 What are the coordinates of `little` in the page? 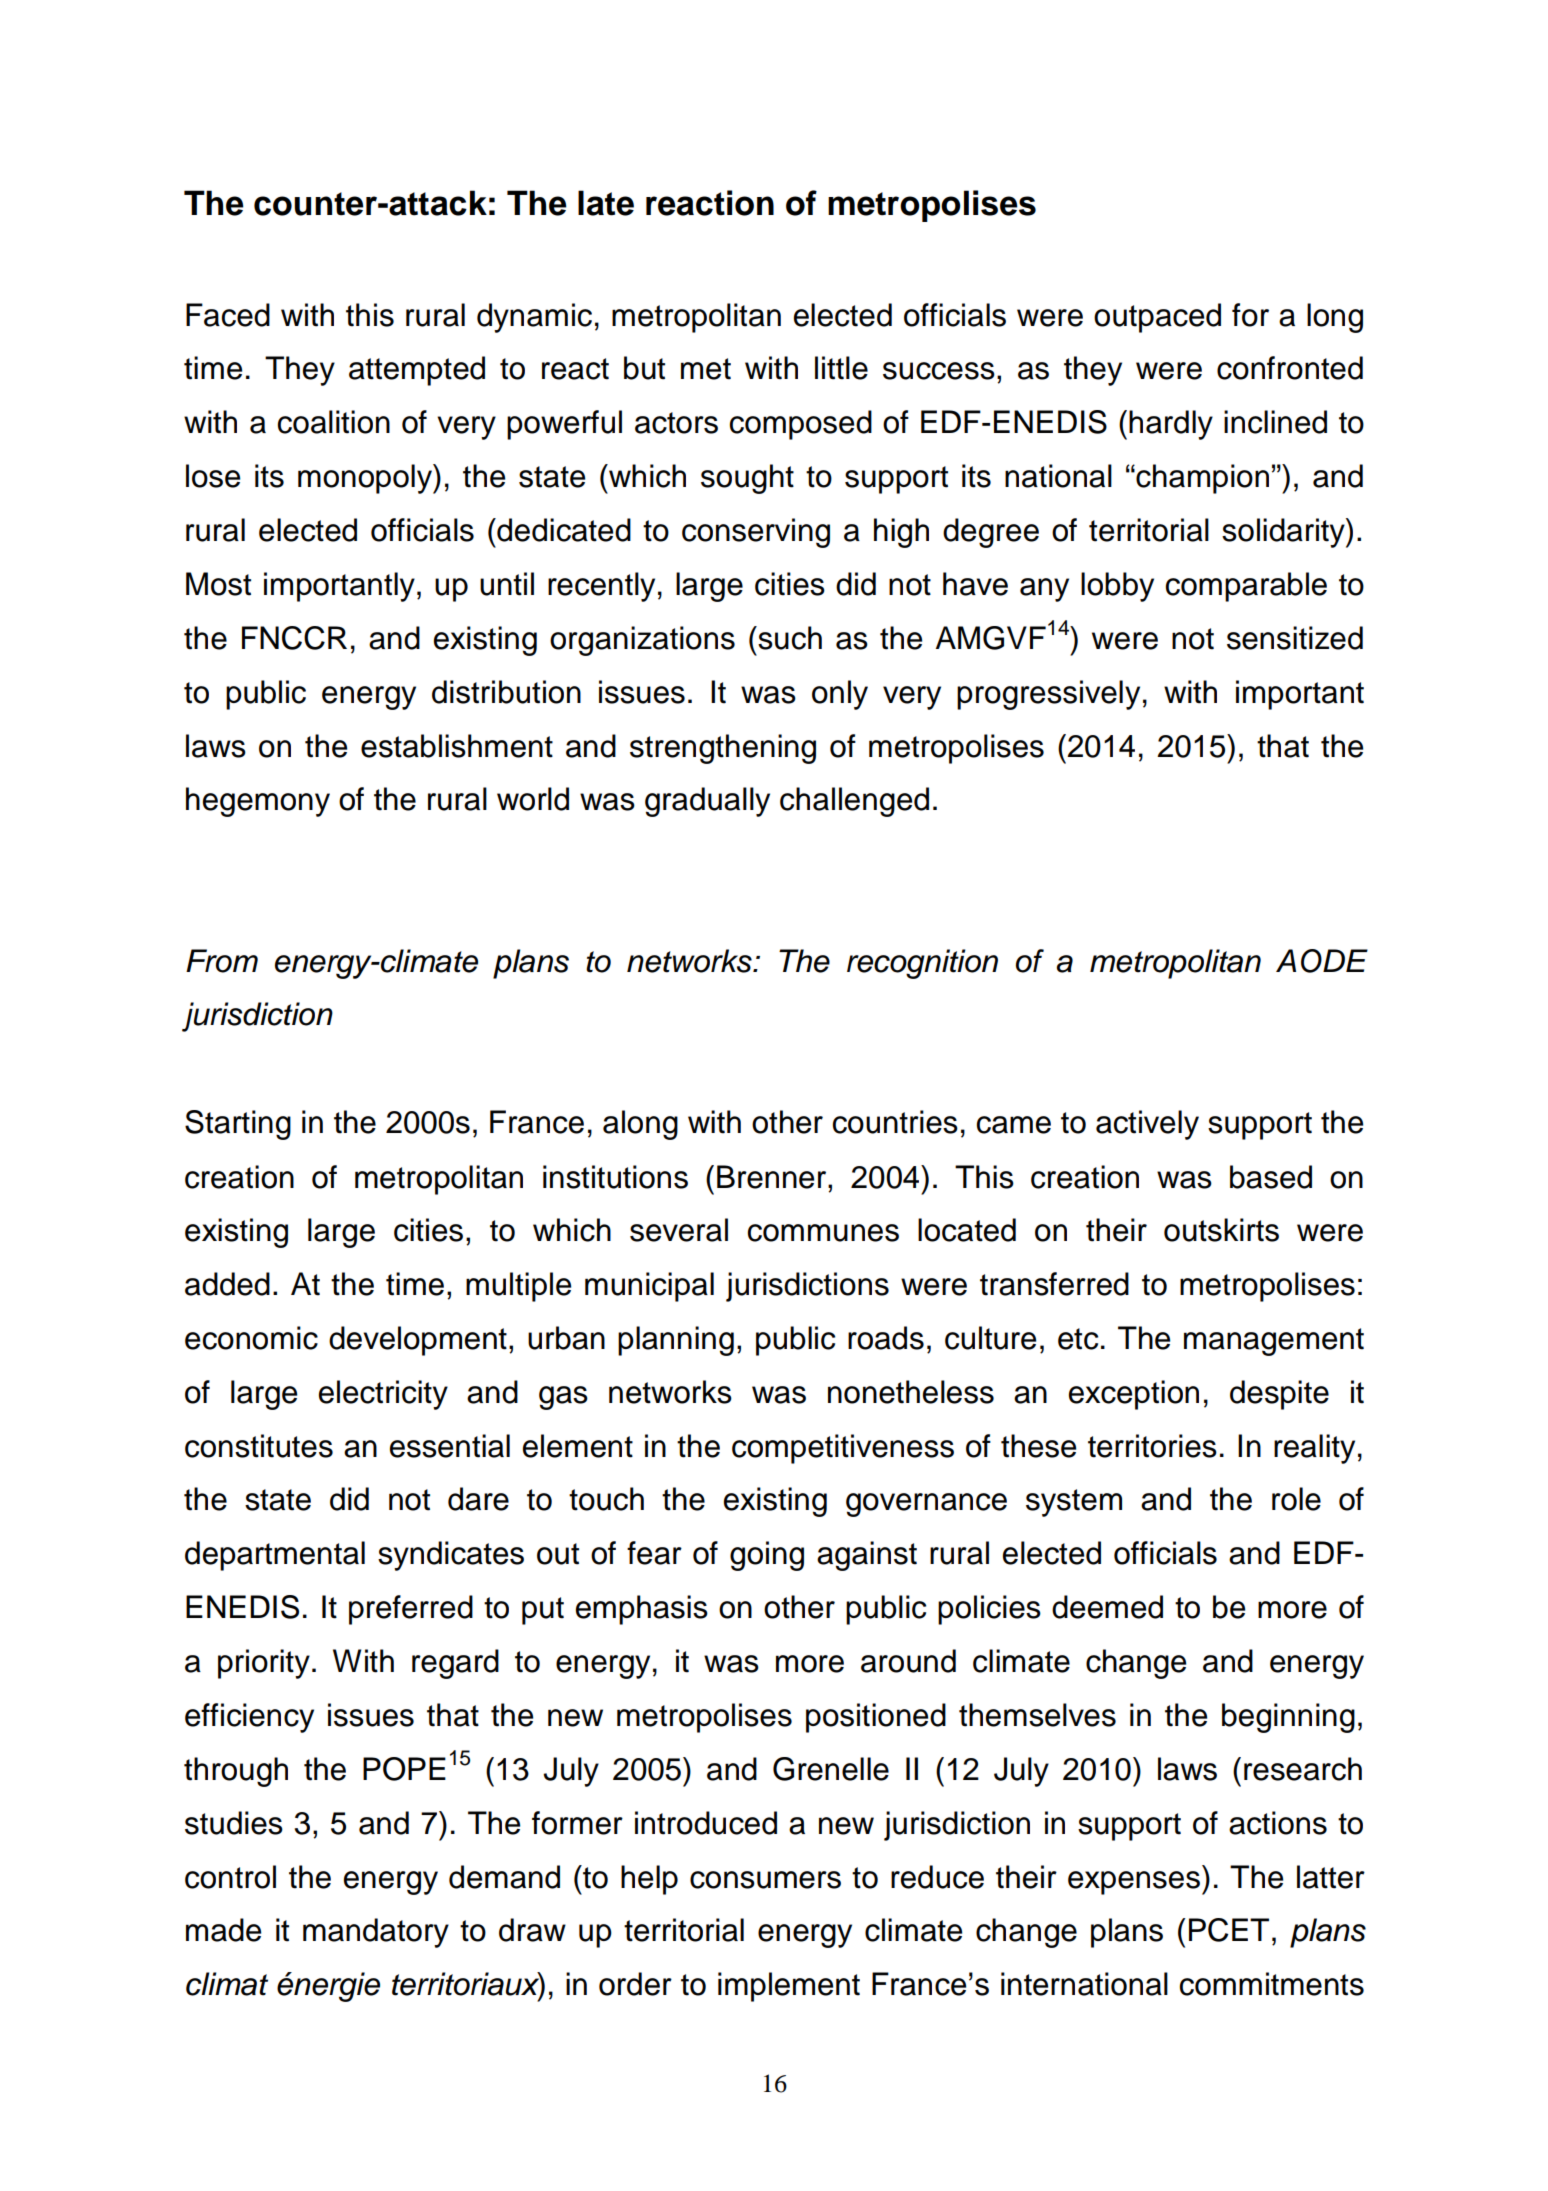 It's located at (841, 368).
